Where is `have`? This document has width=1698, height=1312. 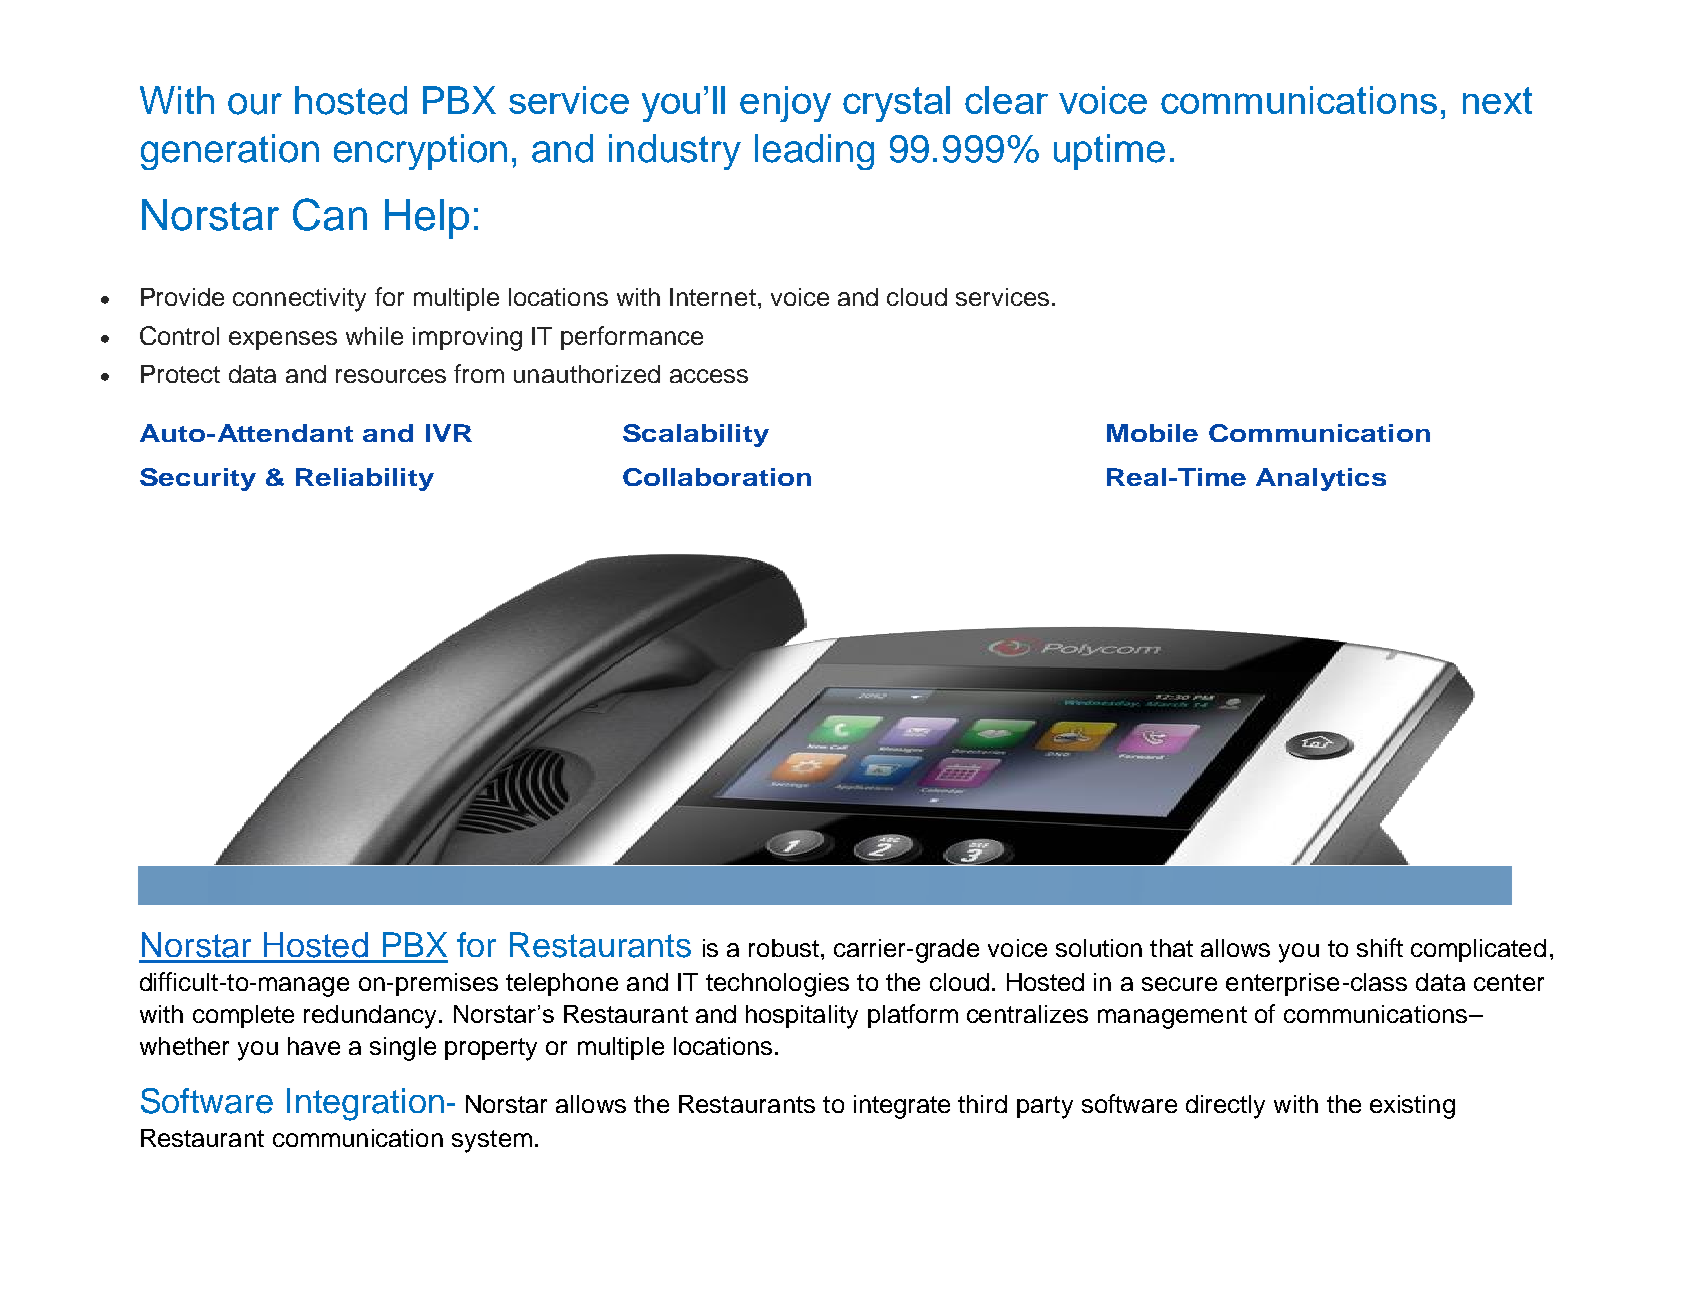
have is located at coordinates (314, 1046).
